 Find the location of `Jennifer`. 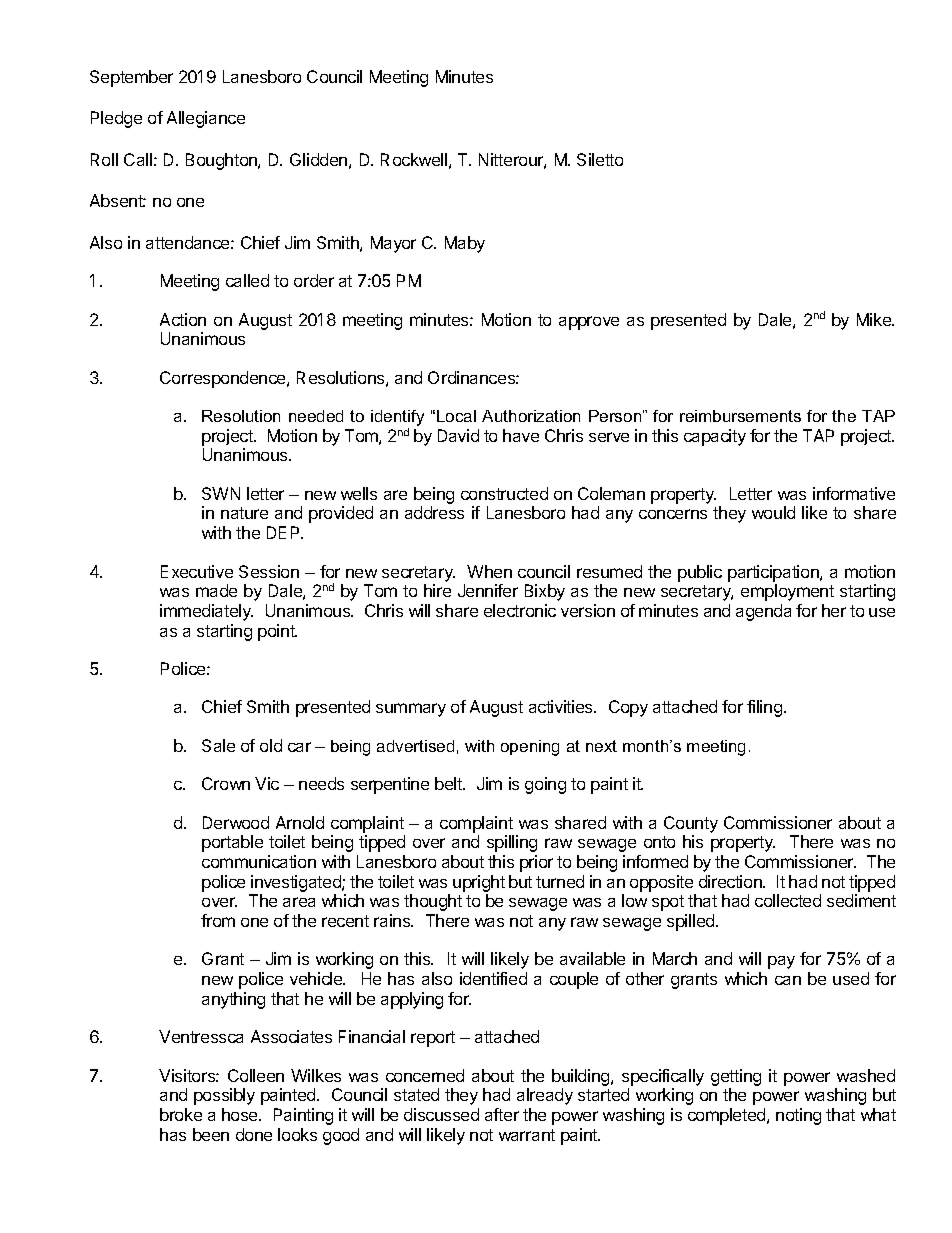

Jennifer is located at coordinates (488, 590).
